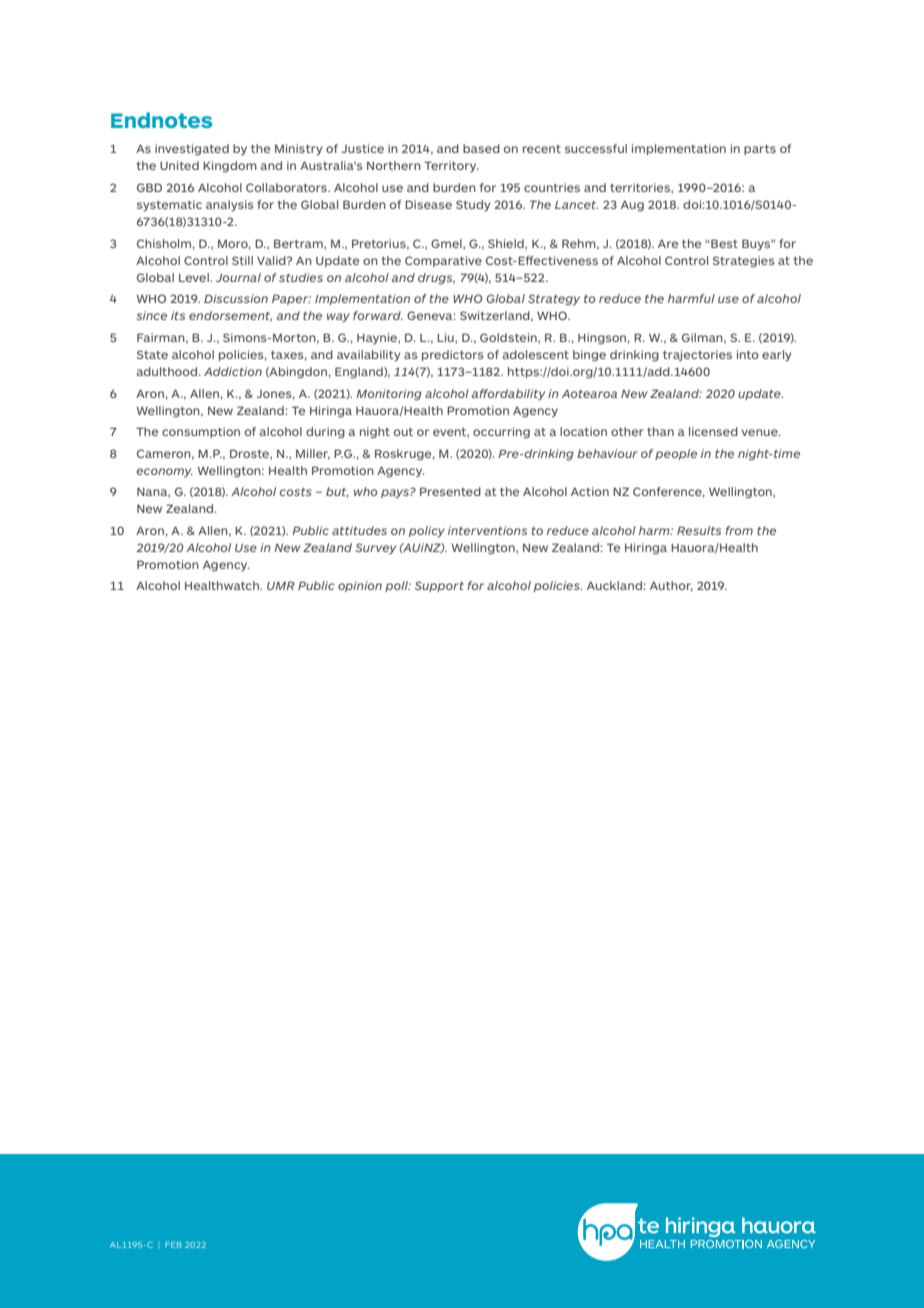 The width and height of the document is (924, 1308). What do you see at coordinates (760, 150) in the document?
I see `parts` at bounding box center [760, 150].
